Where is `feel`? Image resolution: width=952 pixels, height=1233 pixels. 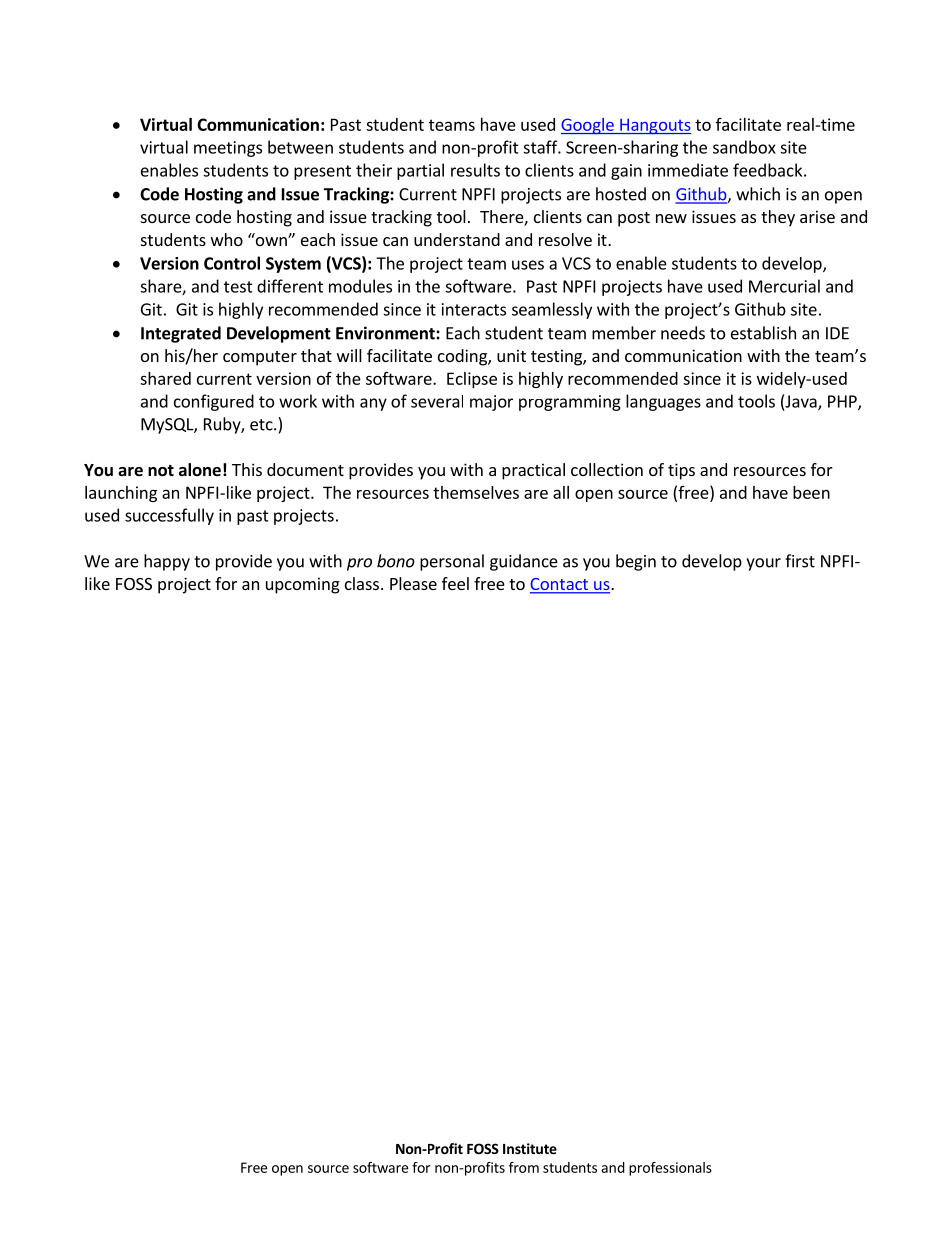
feel is located at coordinates (455, 583).
